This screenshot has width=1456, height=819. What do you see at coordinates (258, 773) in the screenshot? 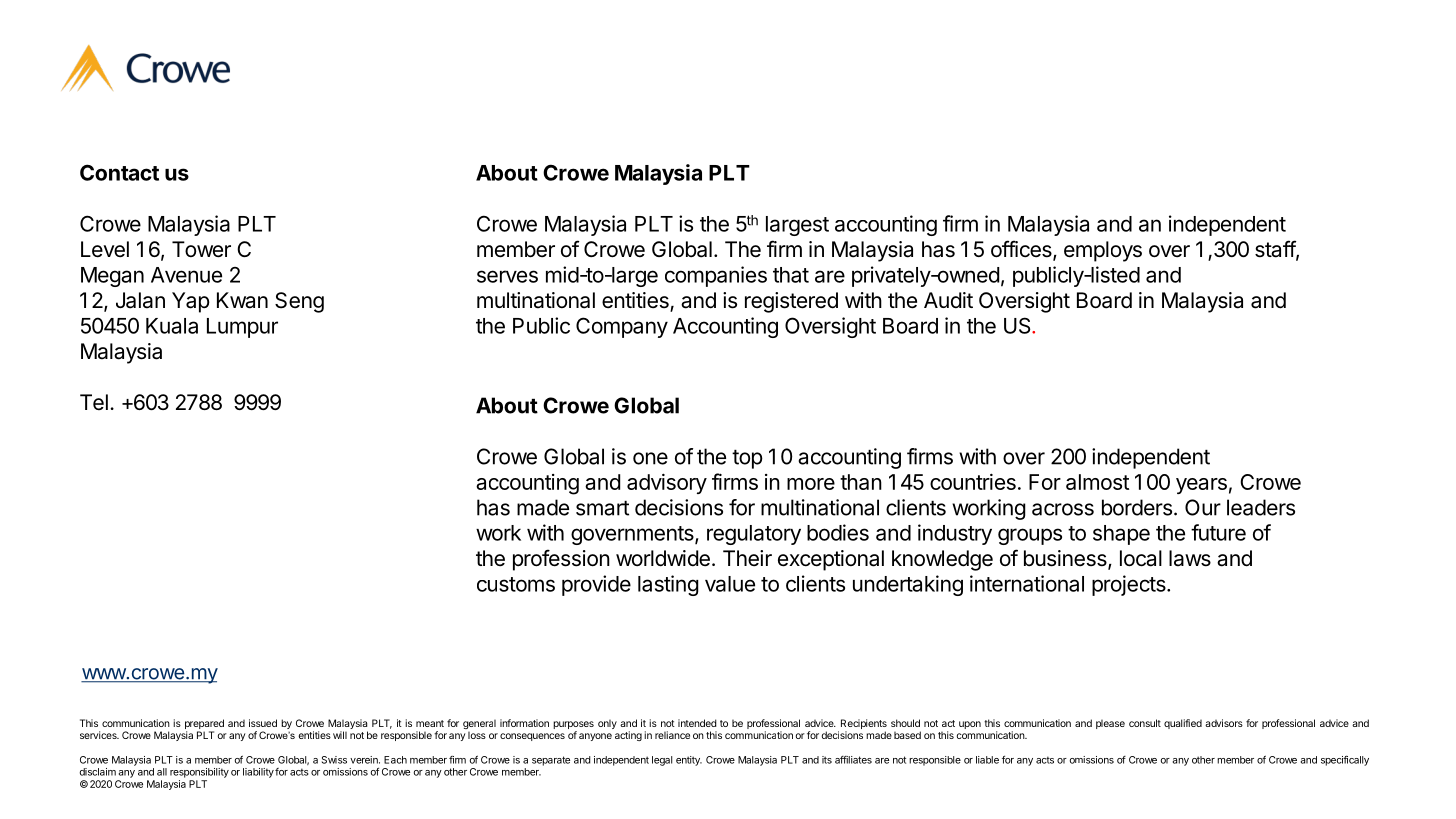
I see `liability` at bounding box center [258, 773].
